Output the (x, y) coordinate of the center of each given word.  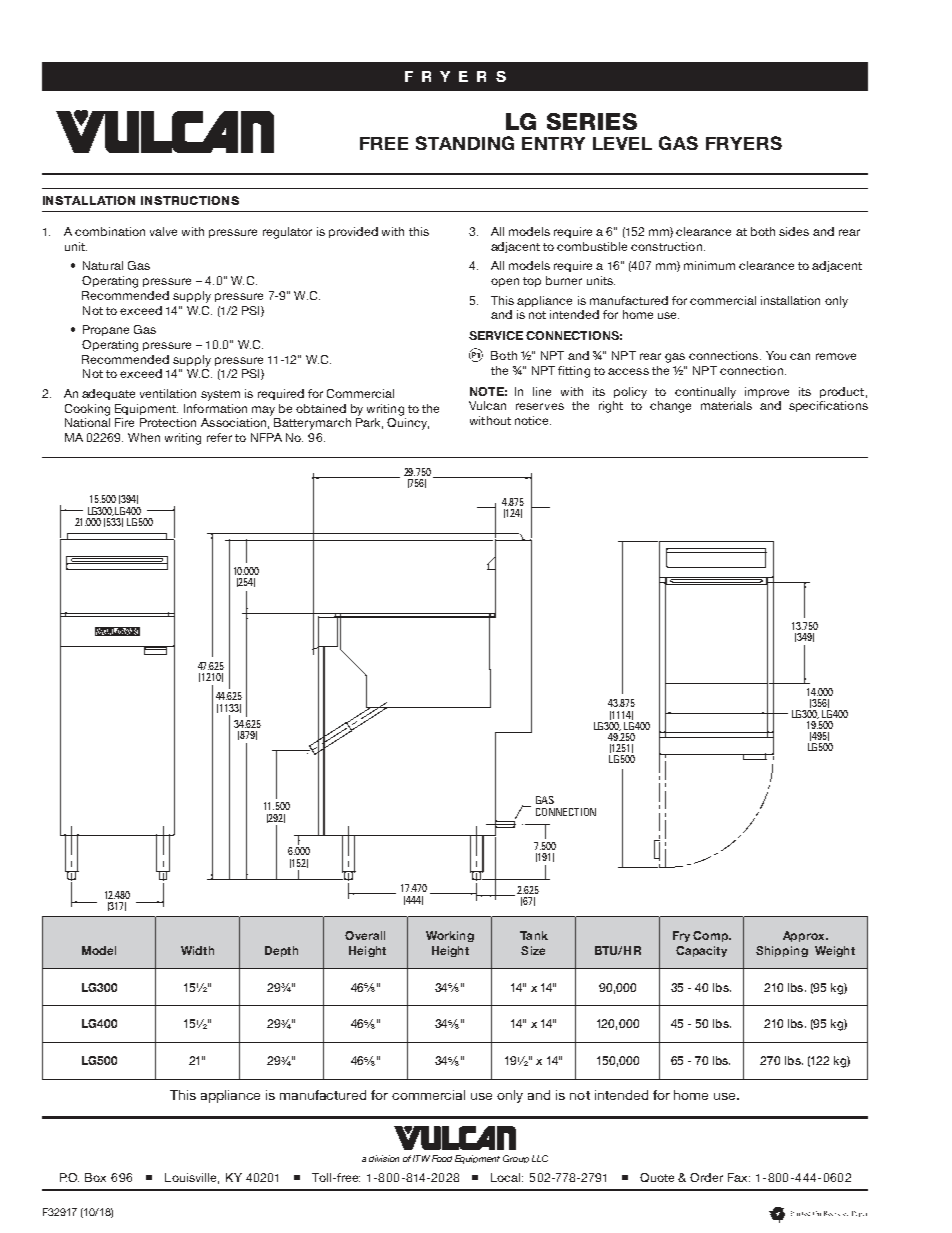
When (144, 437)
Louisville (192, 1178)
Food (442, 1158)
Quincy (408, 424)
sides (794, 231)
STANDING (465, 143)
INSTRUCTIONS (190, 200)
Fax (739, 1177)
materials (726, 405)
